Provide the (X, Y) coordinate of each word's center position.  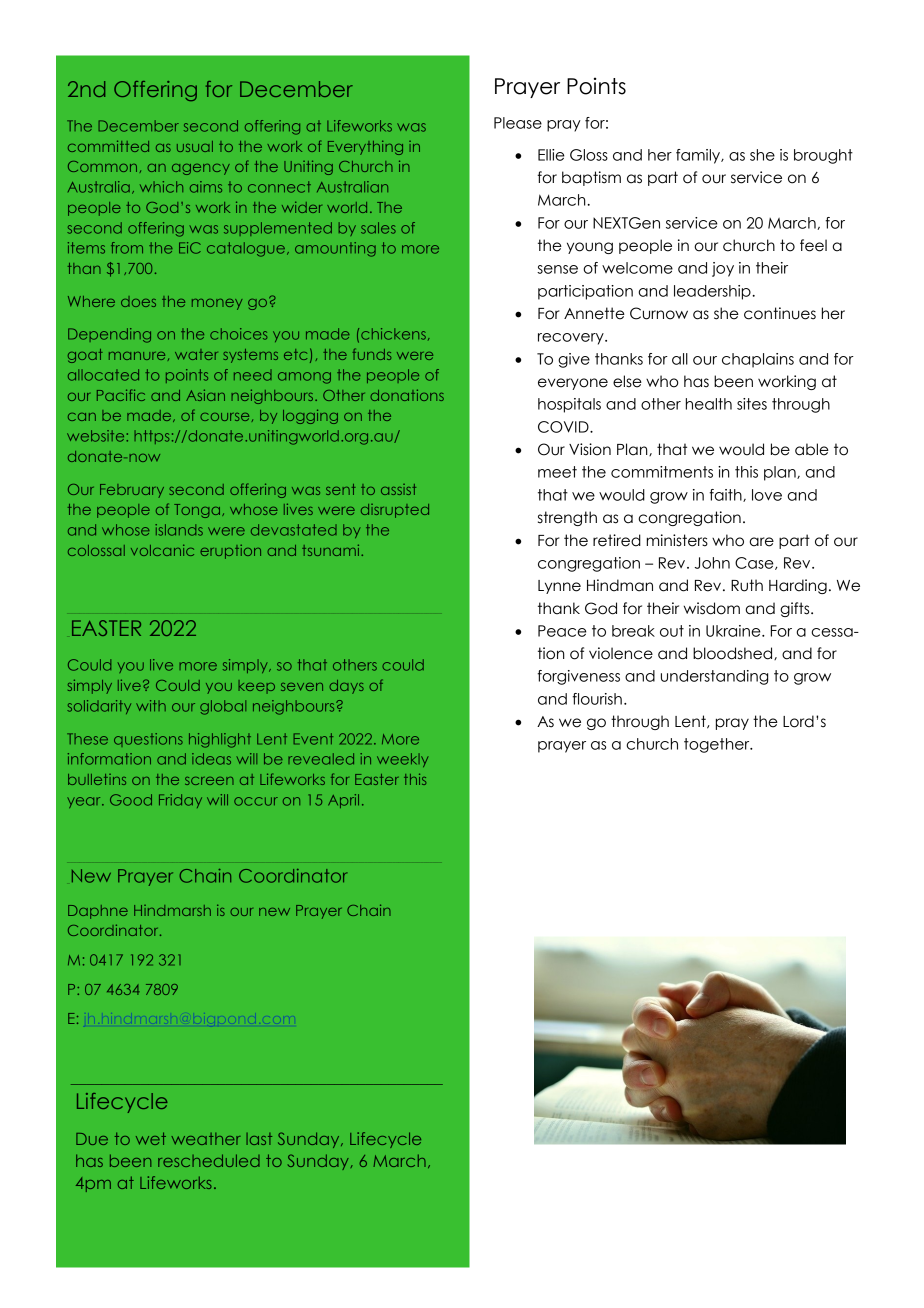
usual (195, 146)
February (132, 491)
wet (151, 1138)
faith (727, 495)
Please (518, 123)
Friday (180, 801)
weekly (402, 760)
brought (823, 156)
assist (398, 489)
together (718, 745)
